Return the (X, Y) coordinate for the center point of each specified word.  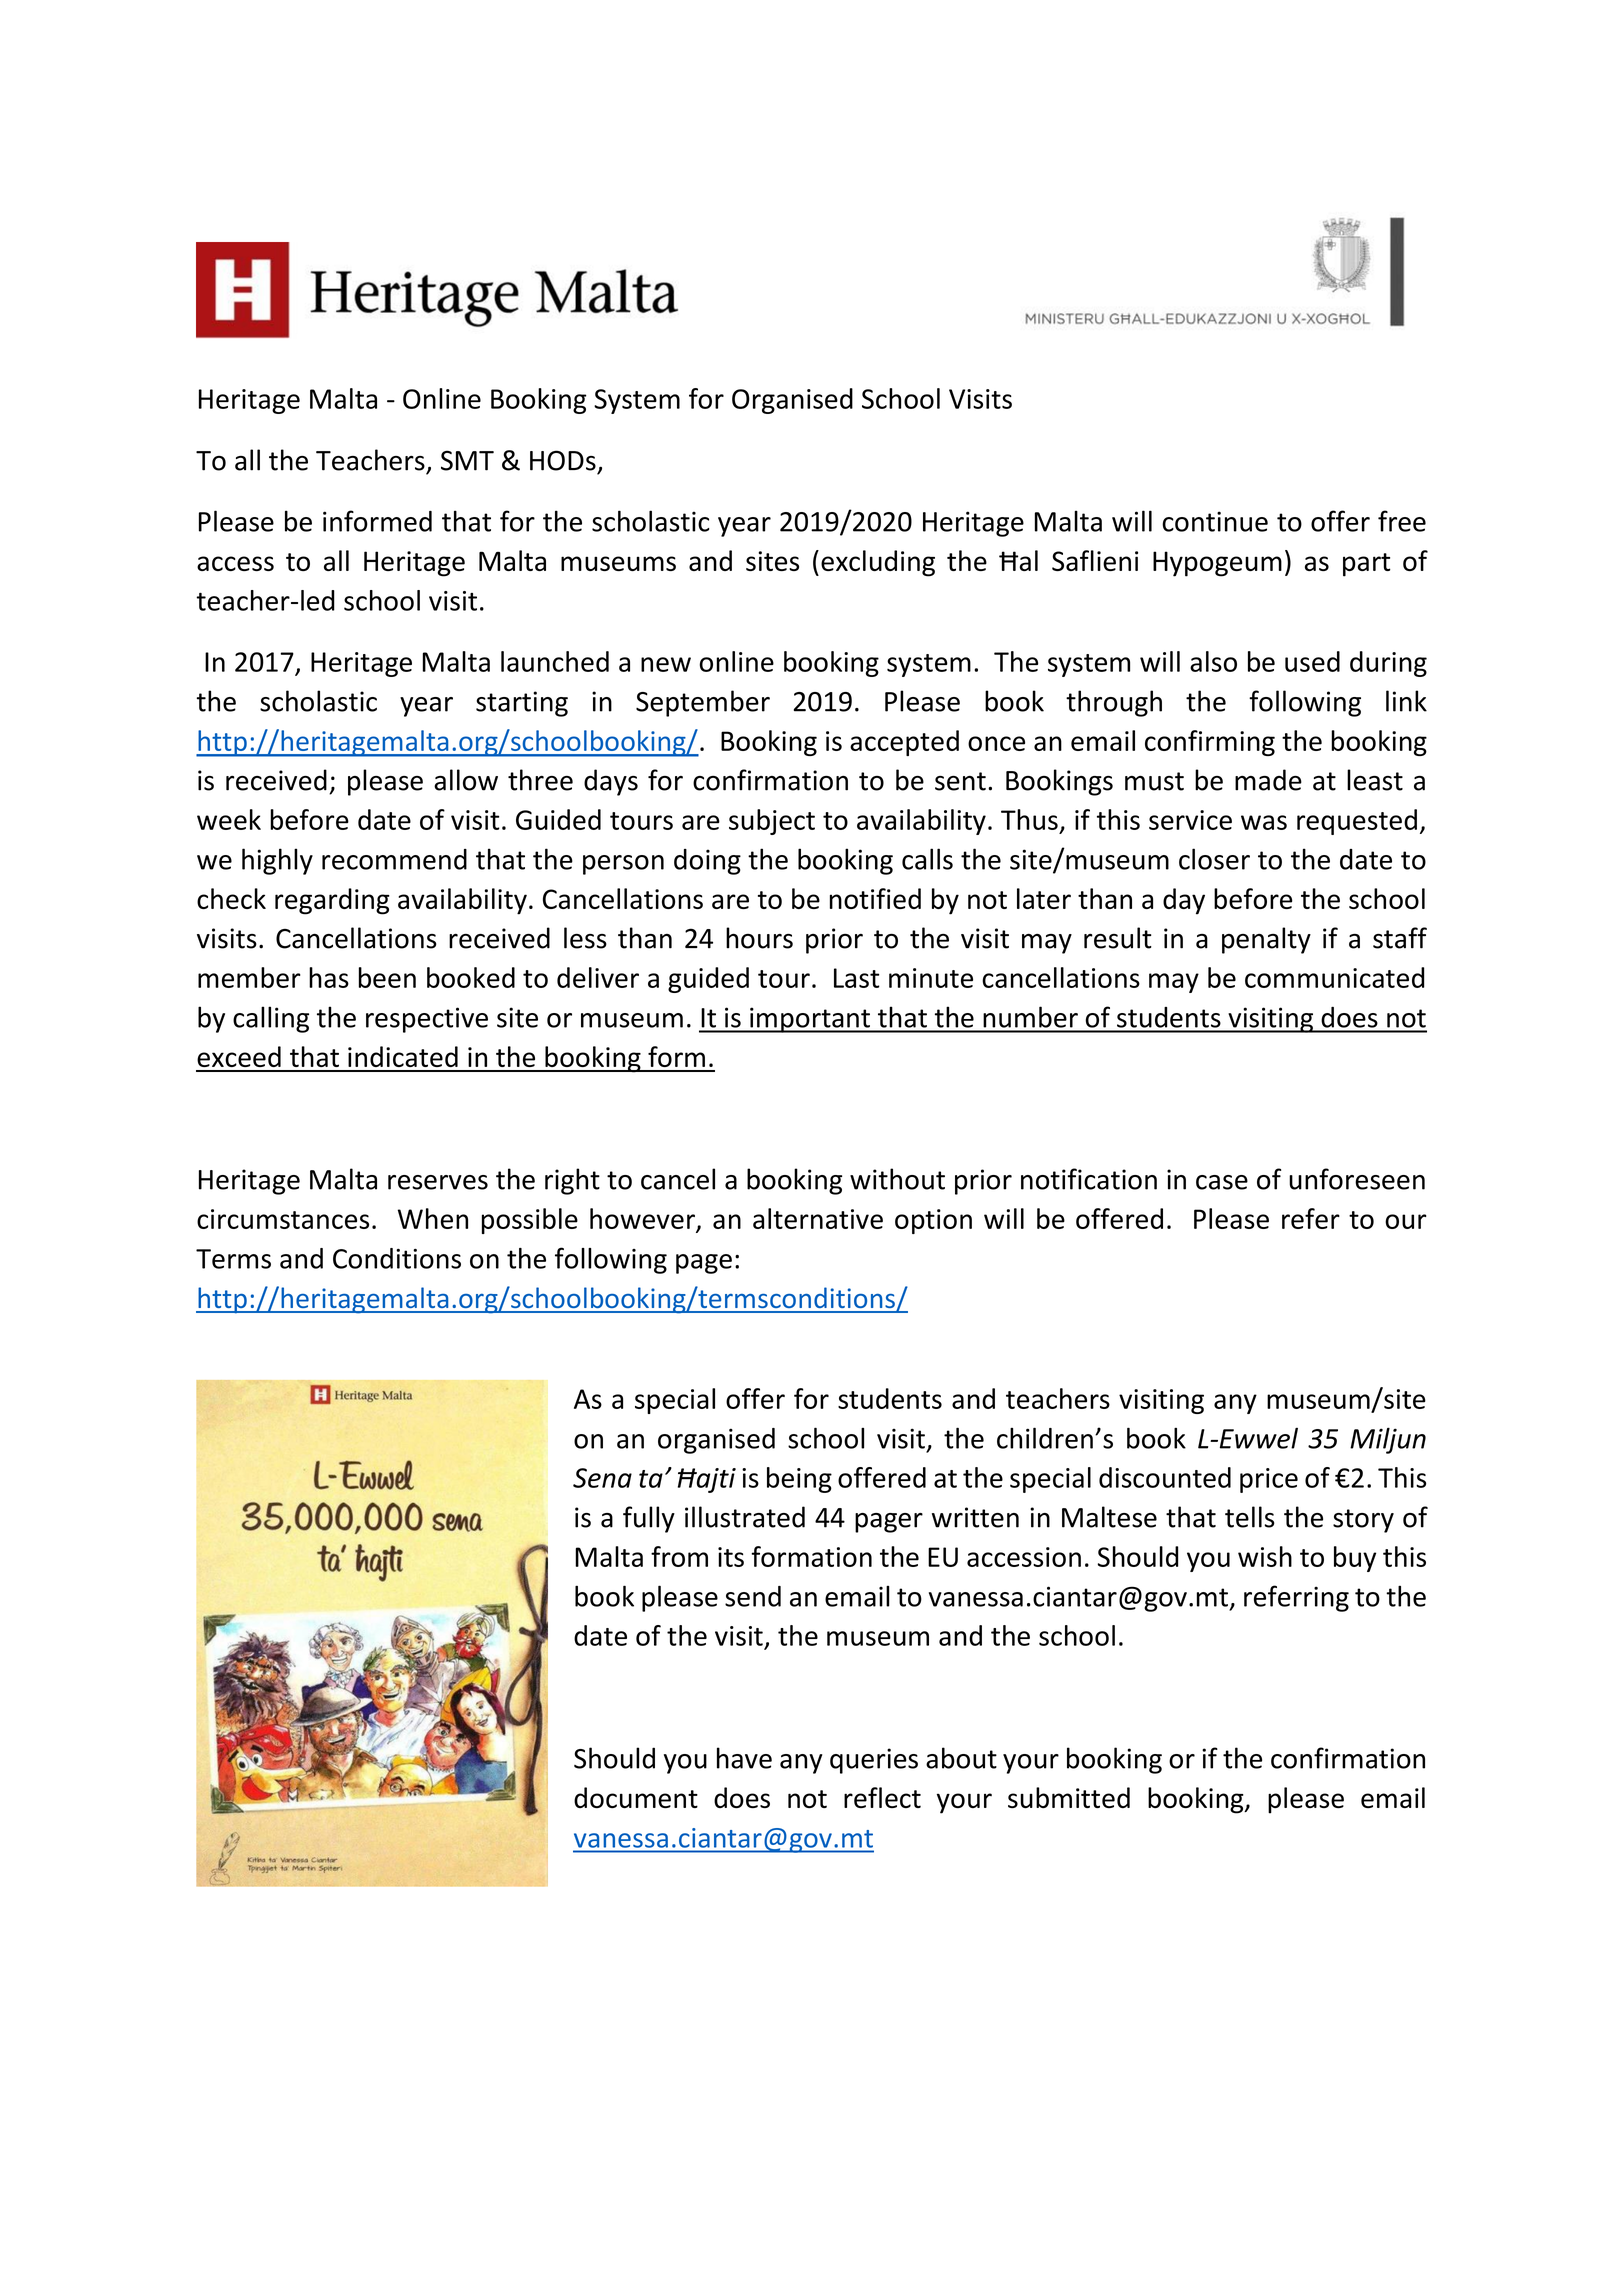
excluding (878, 563)
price (1269, 1480)
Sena (602, 1478)
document (636, 1798)
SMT (467, 460)
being (799, 1480)
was (1264, 822)
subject (772, 822)
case (1222, 1182)
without (897, 1179)
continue (1215, 521)
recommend (394, 859)
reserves (438, 1182)
